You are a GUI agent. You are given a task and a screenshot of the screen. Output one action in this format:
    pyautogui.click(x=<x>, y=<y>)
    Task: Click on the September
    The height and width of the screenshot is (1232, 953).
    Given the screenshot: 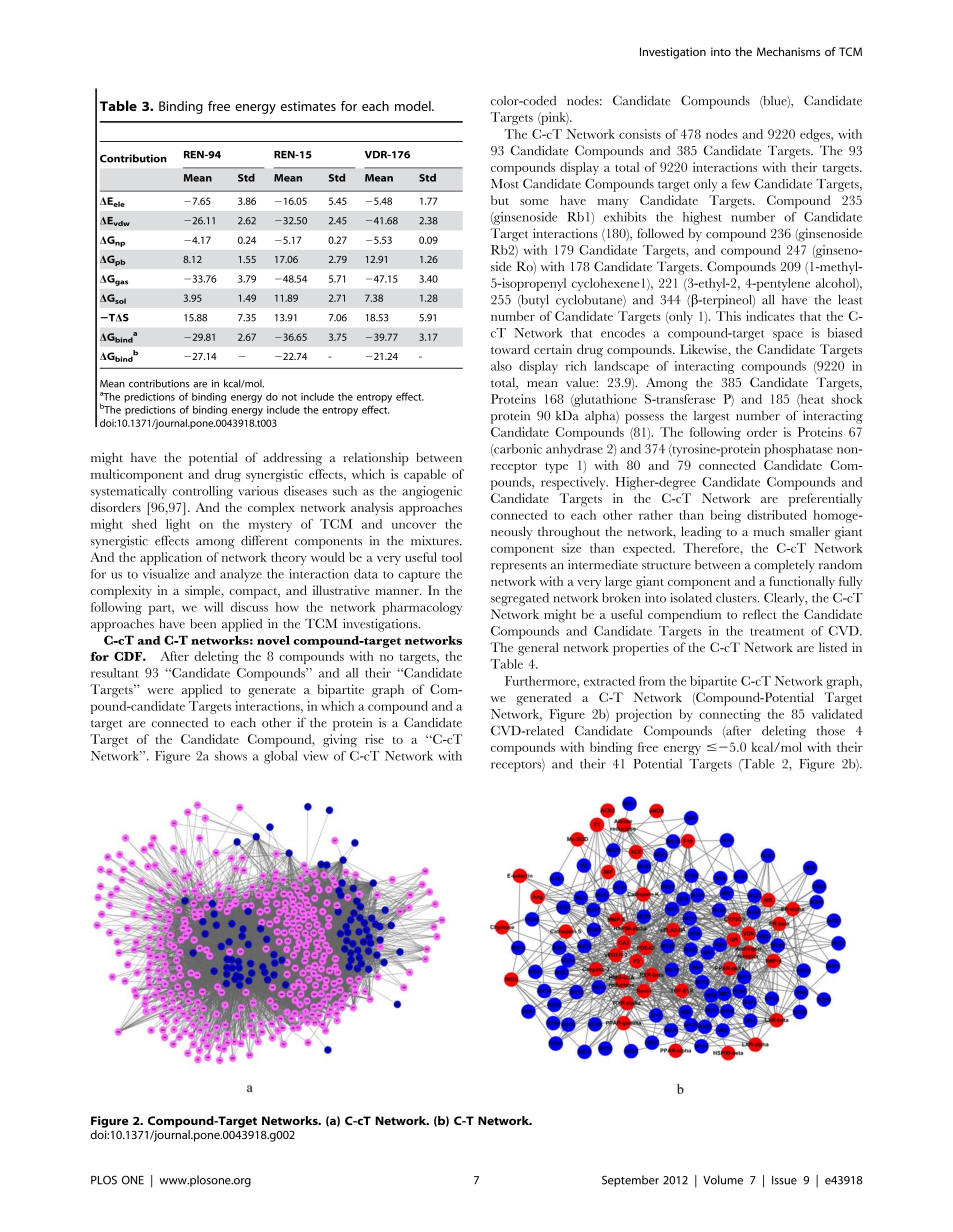 What is the action you would take?
    pyautogui.click(x=630, y=1181)
